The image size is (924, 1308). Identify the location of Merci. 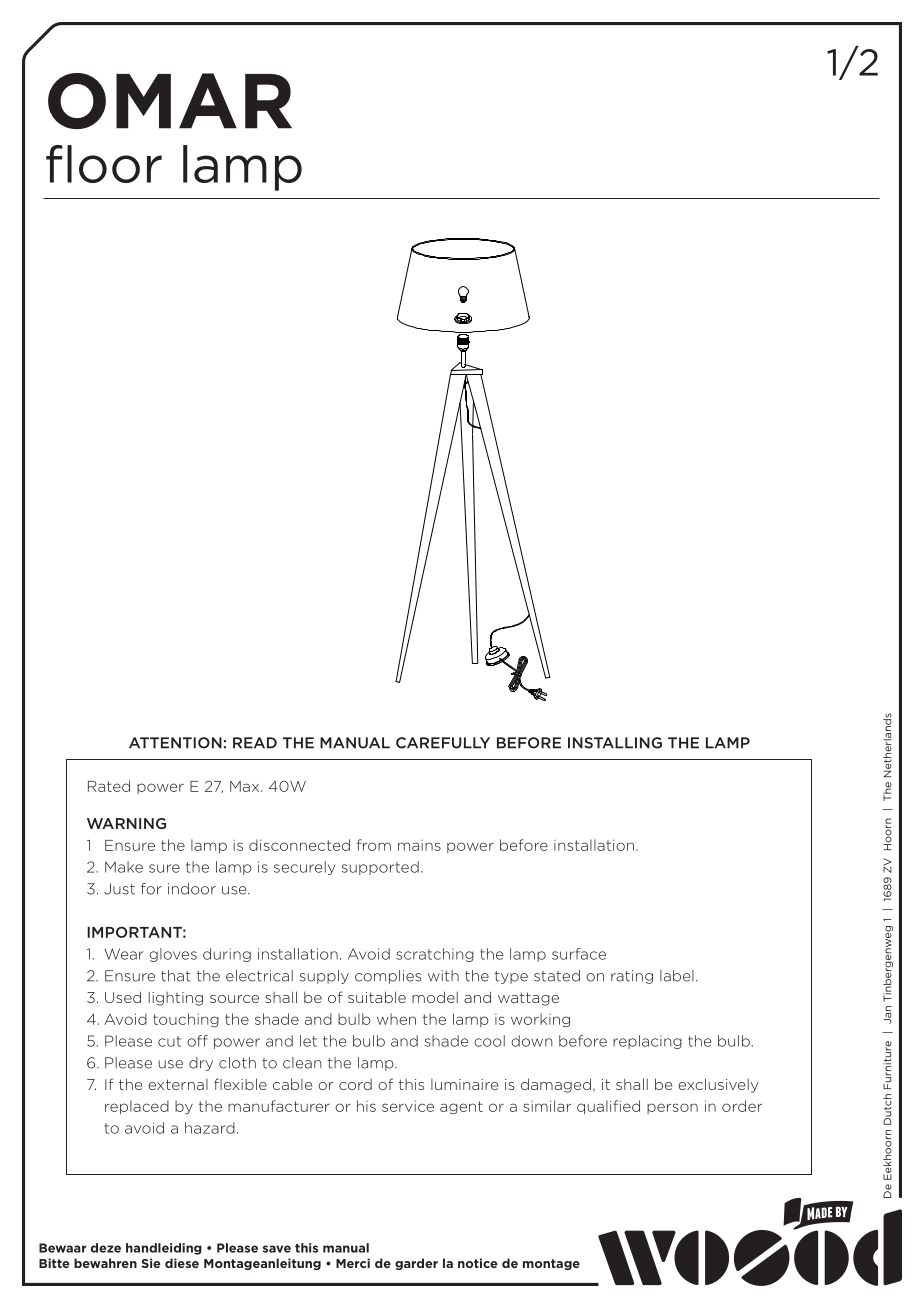
(353, 1263).
